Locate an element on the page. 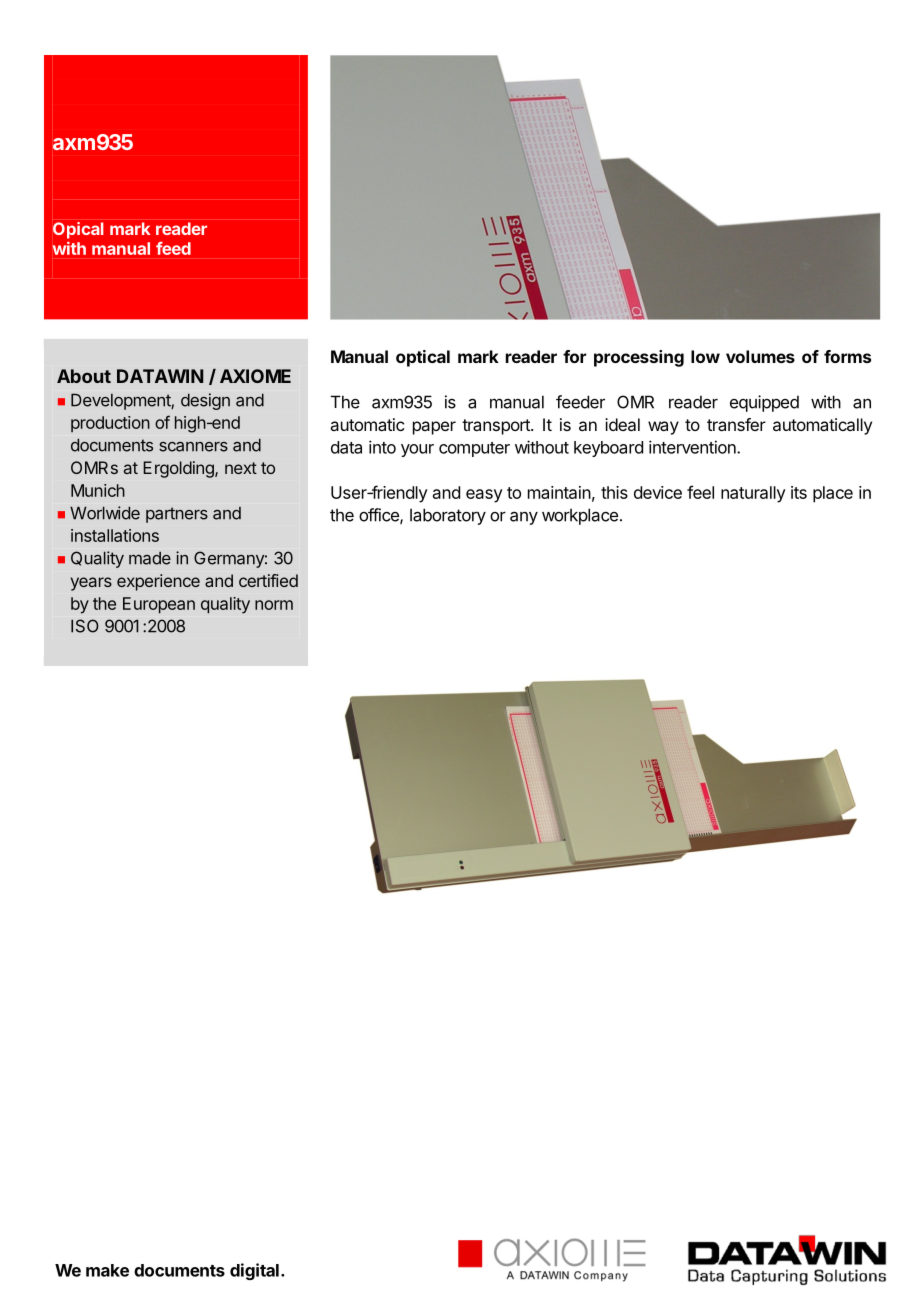 This page has height=1308, width=924. design is located at coordinates (205, 401).
